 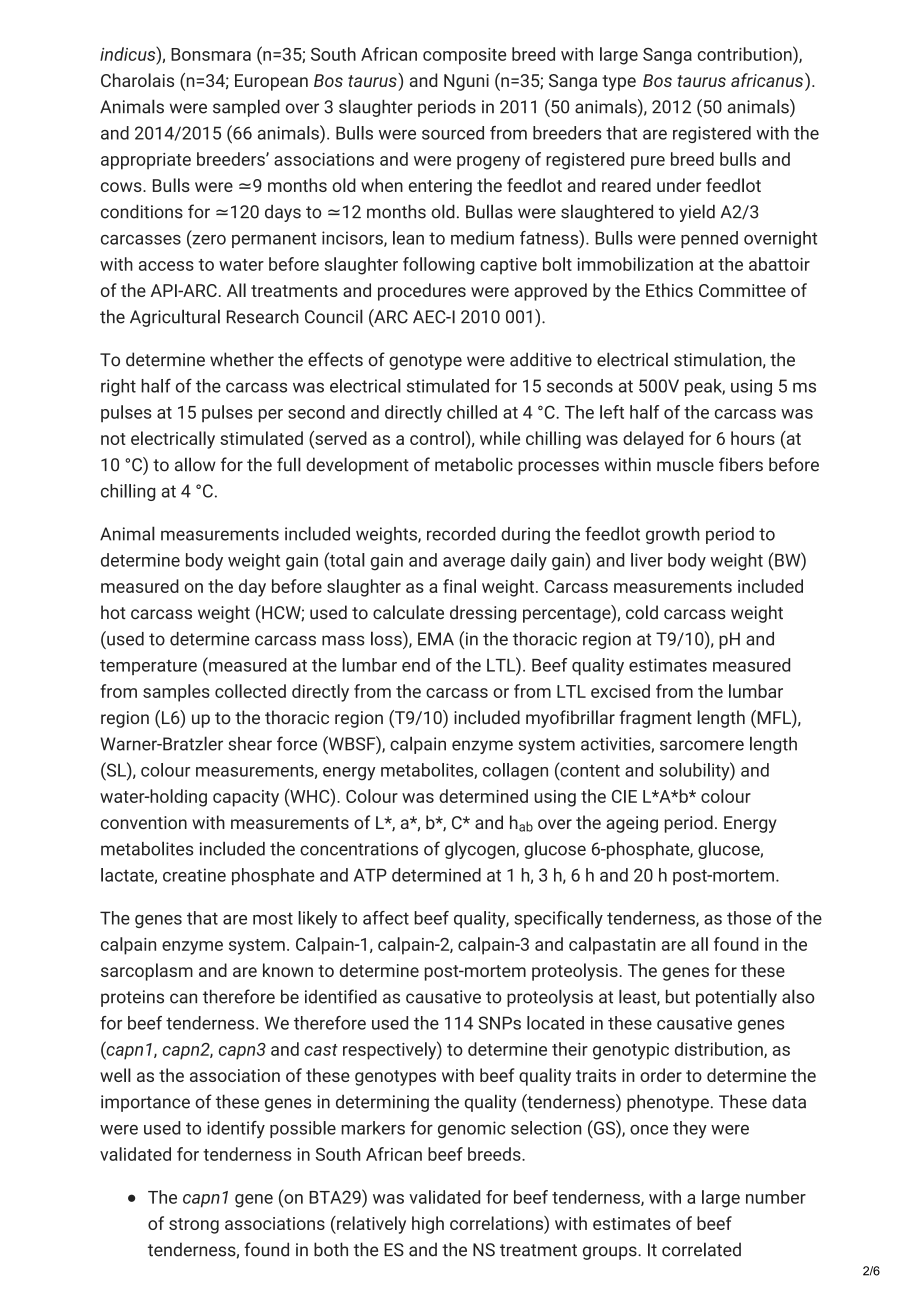 What do you see at coordinates (386, 918) in the image?
I see `affect` at bounding box center [386, 918].
